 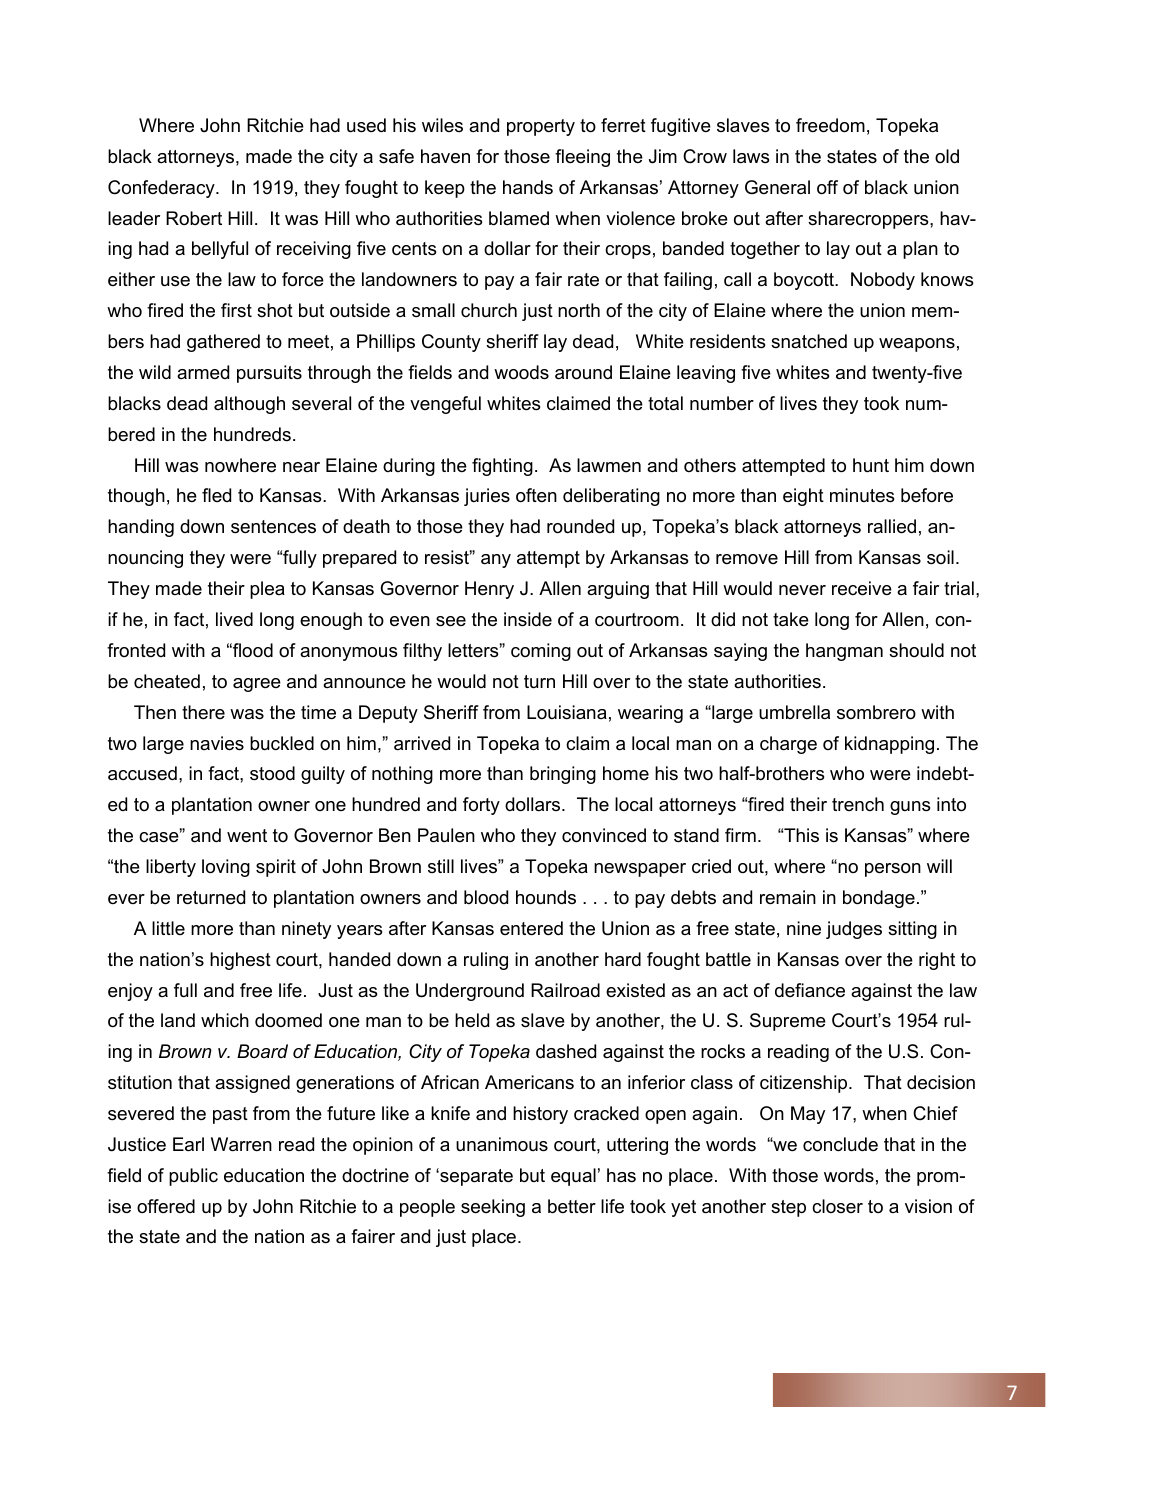 I want to click on fleeing, so click(x=582, y=158).
